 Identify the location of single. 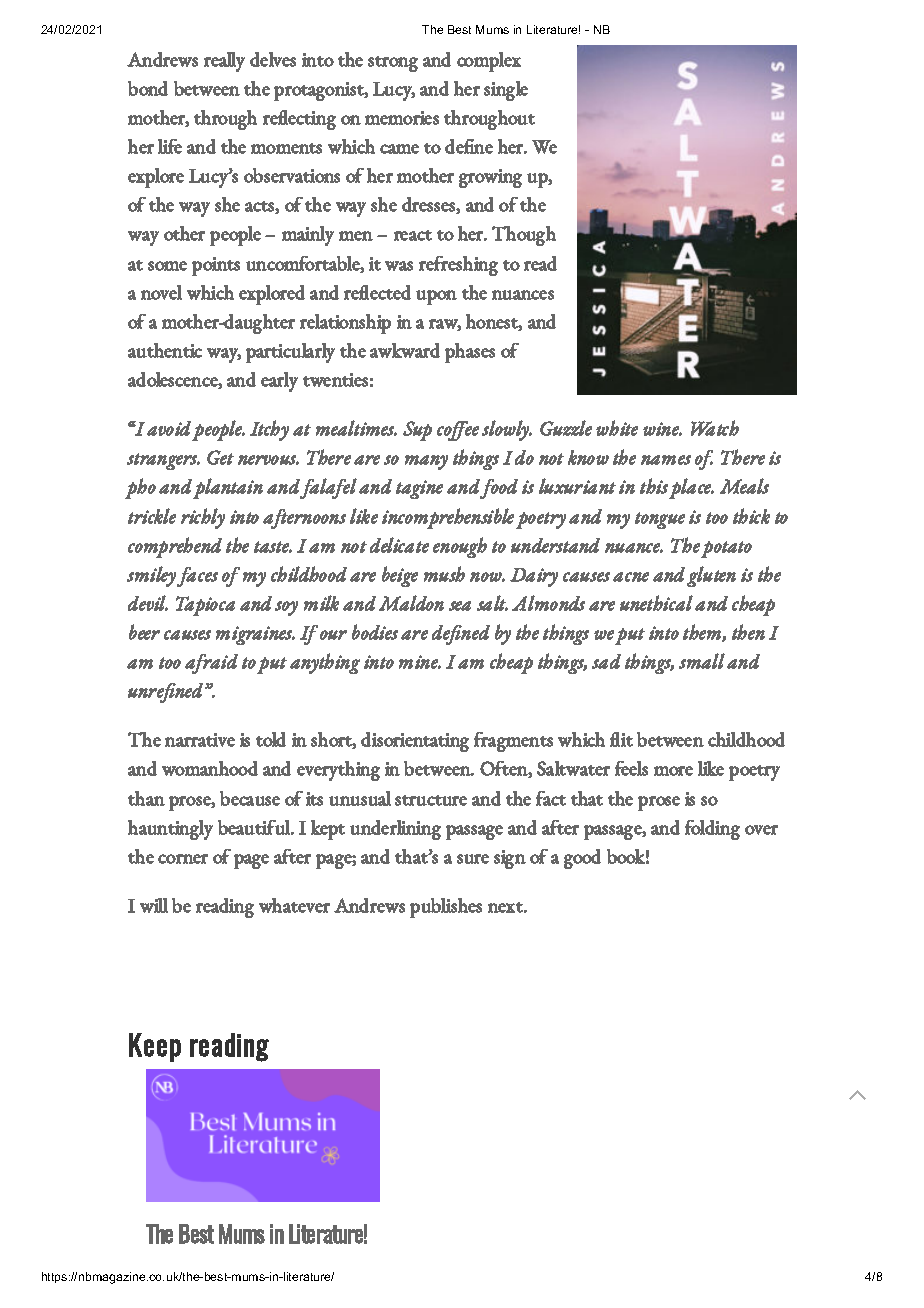
(506, 91).
